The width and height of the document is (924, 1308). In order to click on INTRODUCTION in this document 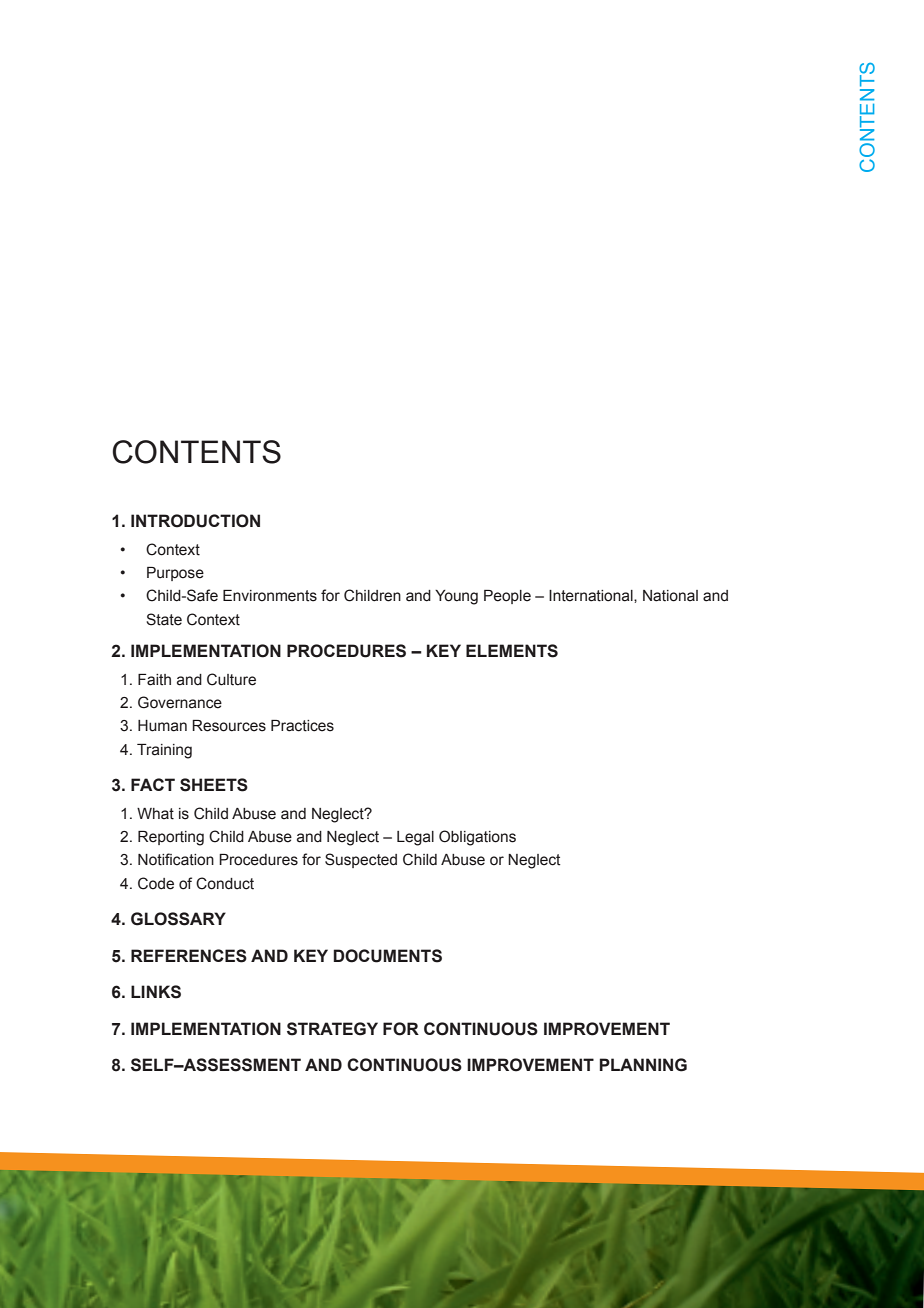, I will do `click(195, 521)`.
